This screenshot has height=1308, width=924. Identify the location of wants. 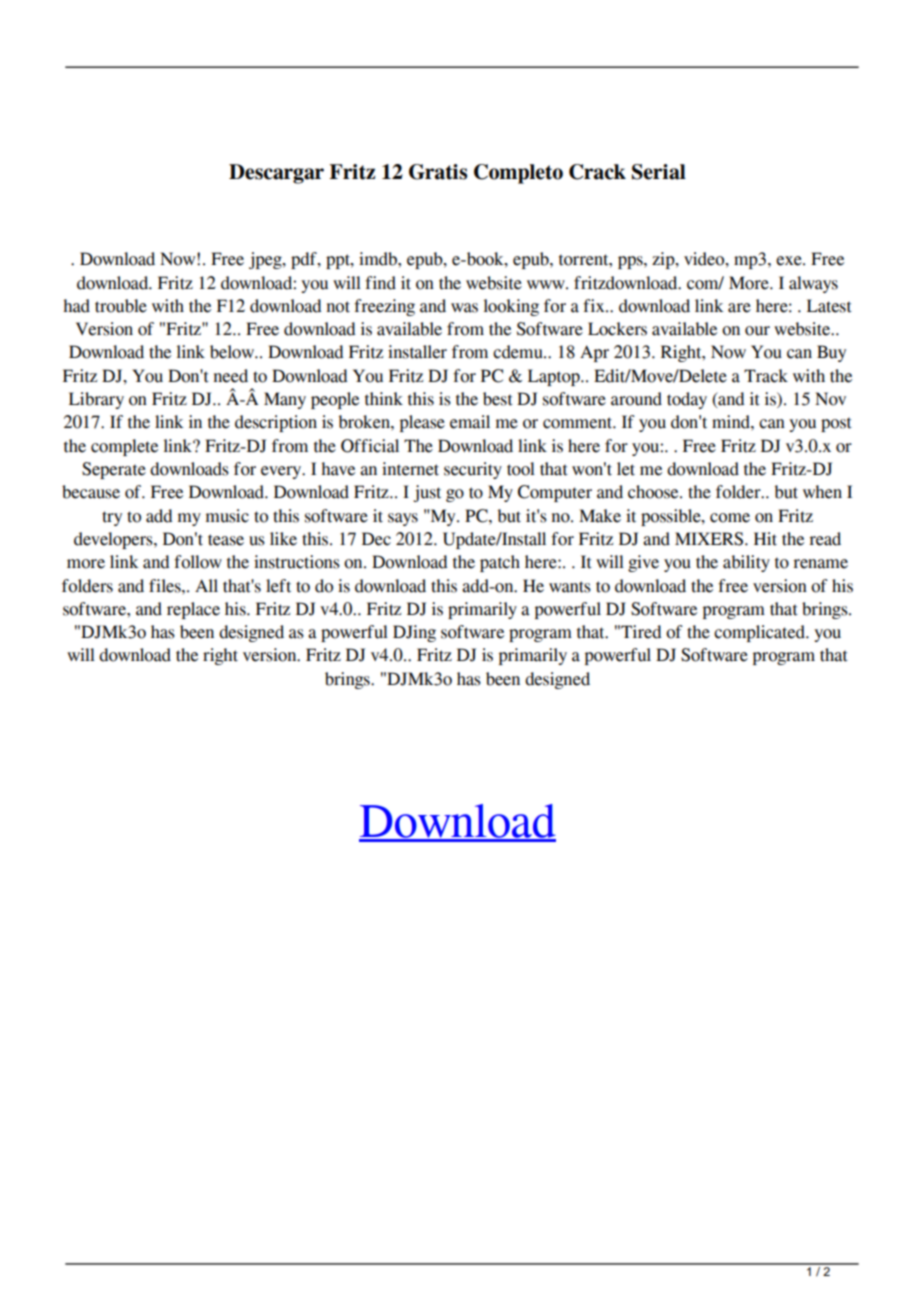
(570, 587).
